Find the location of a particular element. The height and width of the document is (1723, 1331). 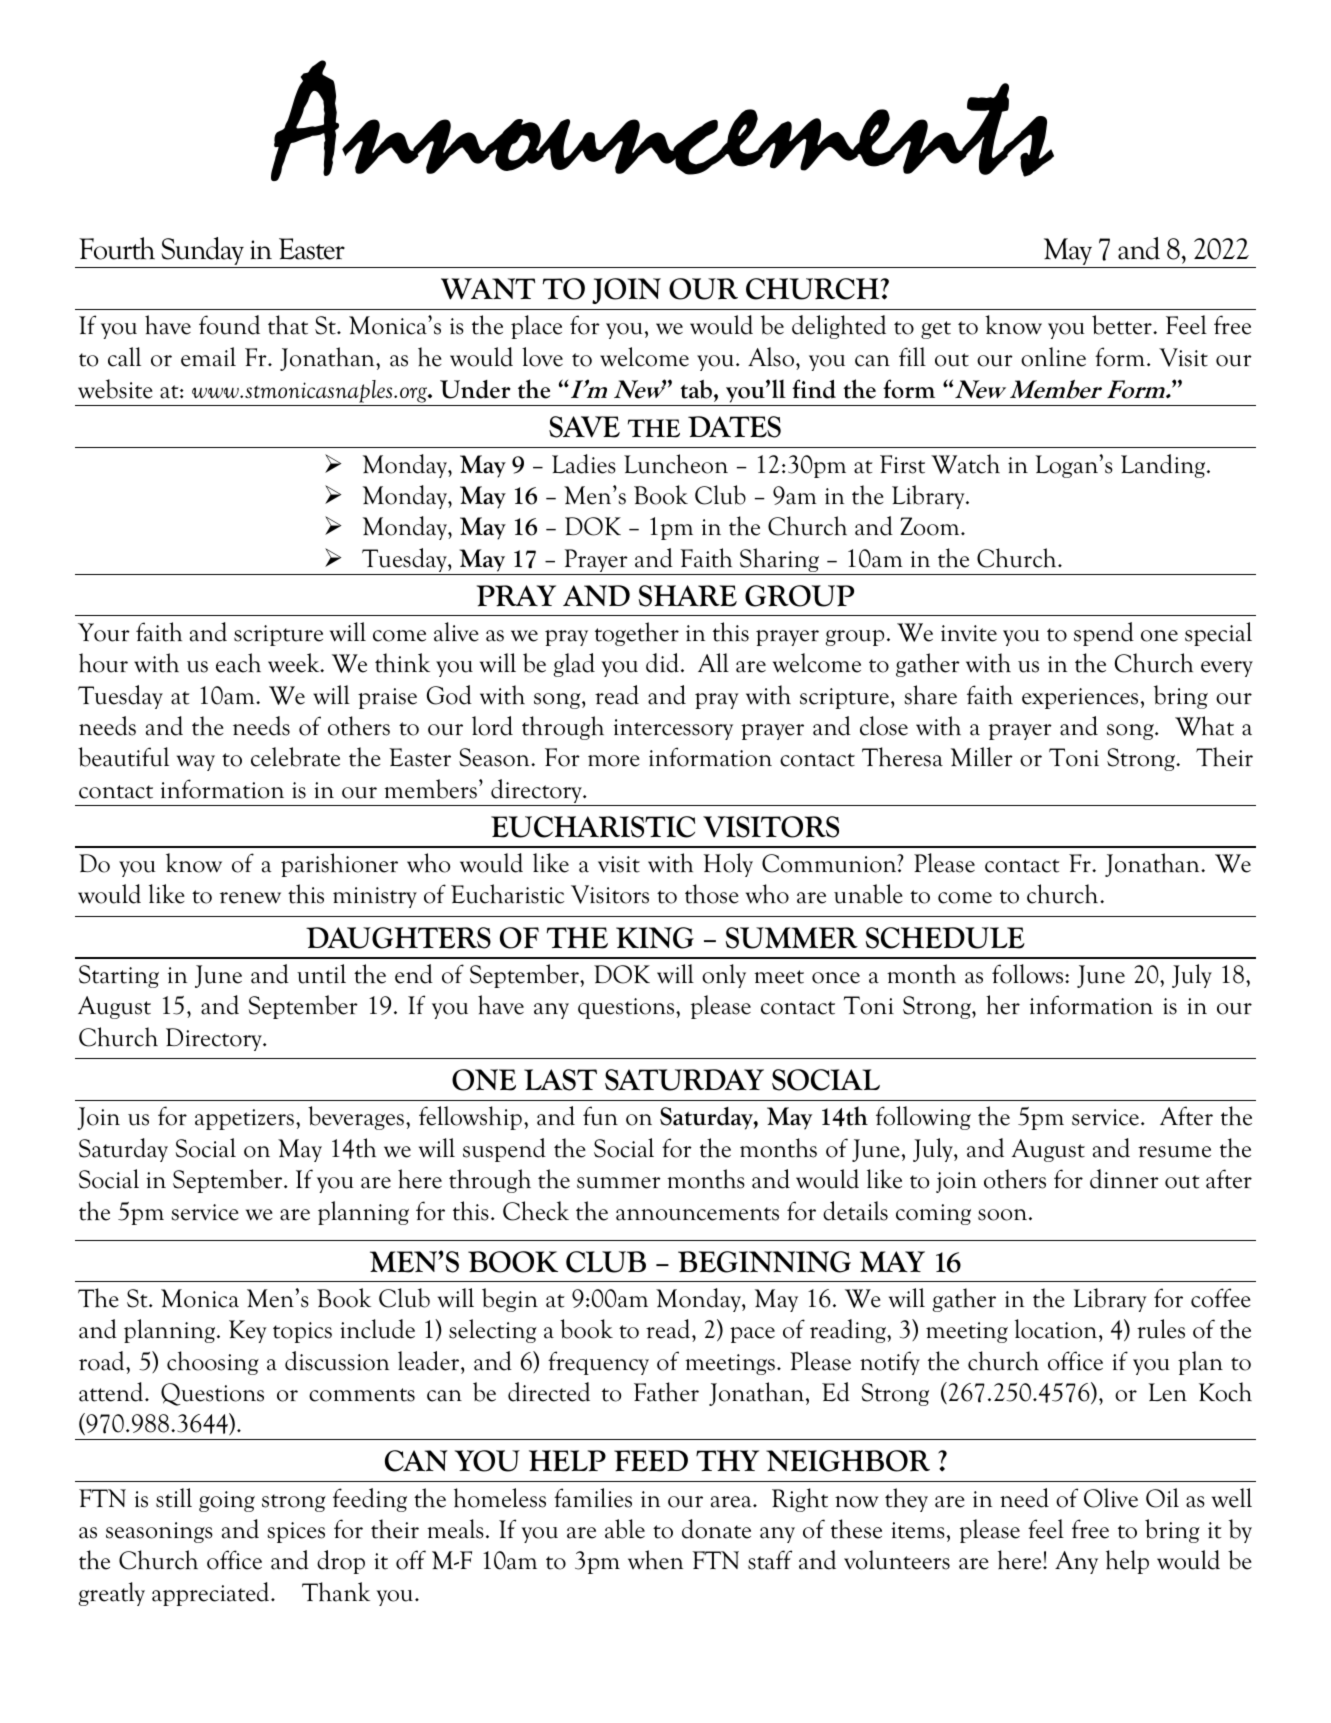

KING is located at coordinates (655, 938).
